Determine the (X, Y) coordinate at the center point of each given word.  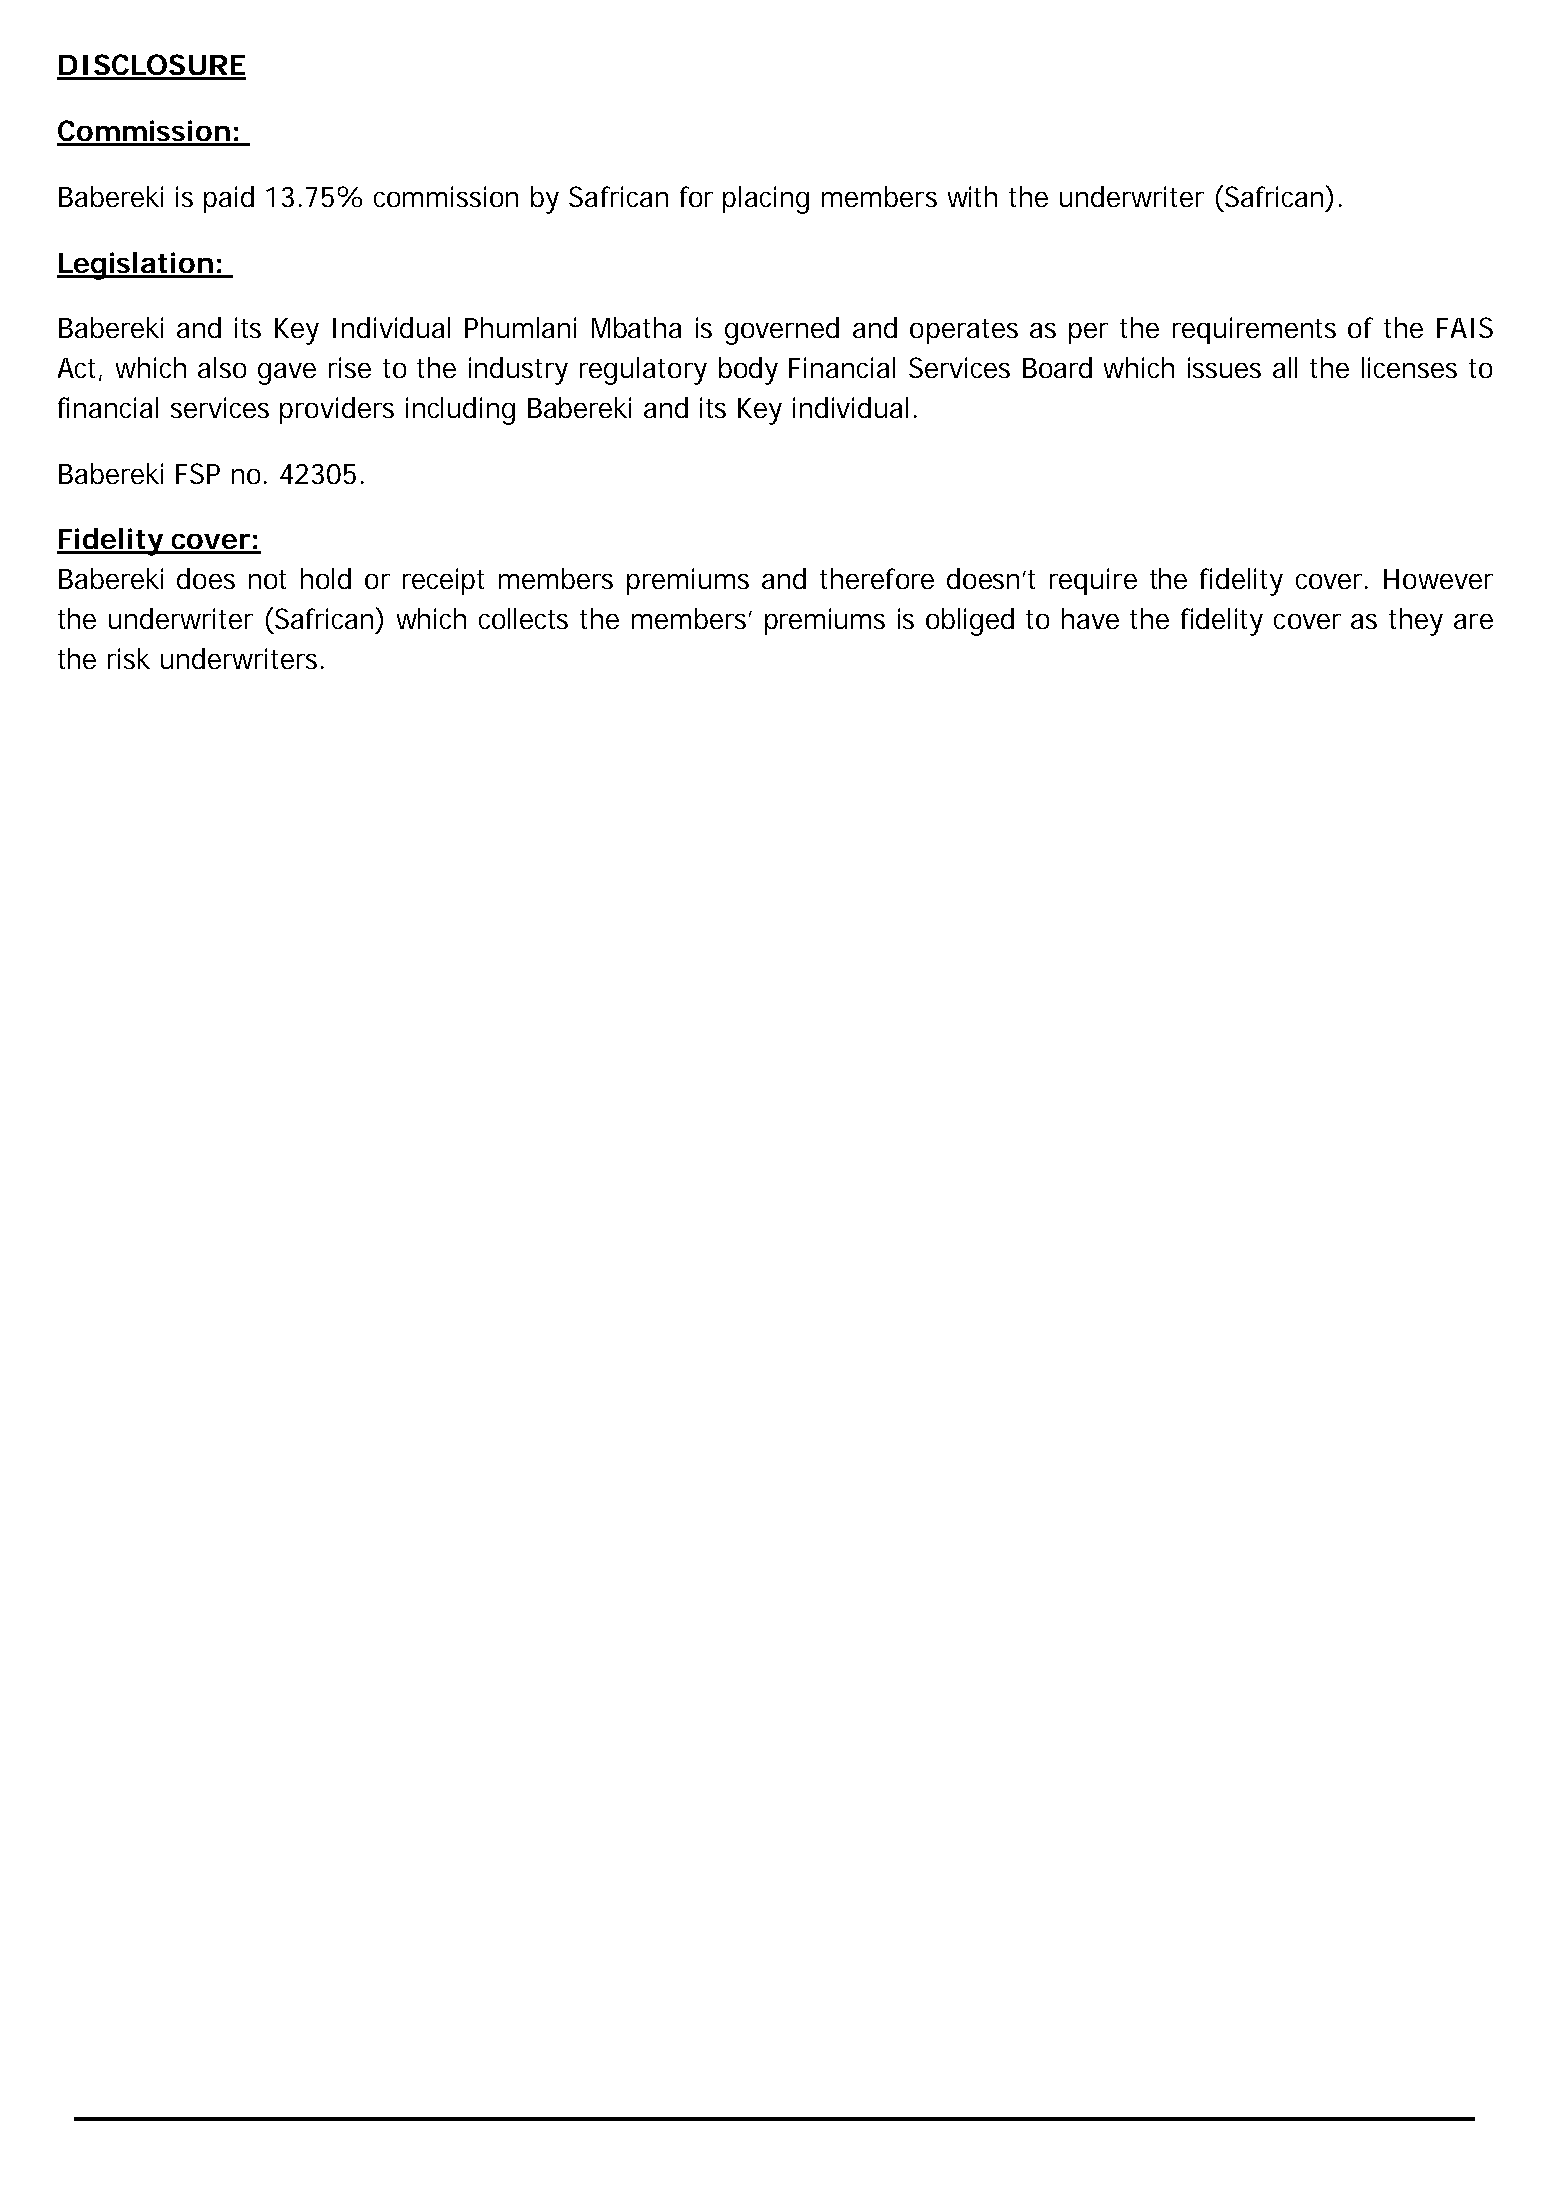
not (267, 579)
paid (229, 199)
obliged (970, 622)
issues (1224, 367)
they (1416, 622)
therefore (877, 578)
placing (766, 200)
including (460, 411)
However (1438, 579)
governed (782, 331)
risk (129, 658)
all (1285, 367)
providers (337, 410)
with (972, 196)
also (222, 367)
